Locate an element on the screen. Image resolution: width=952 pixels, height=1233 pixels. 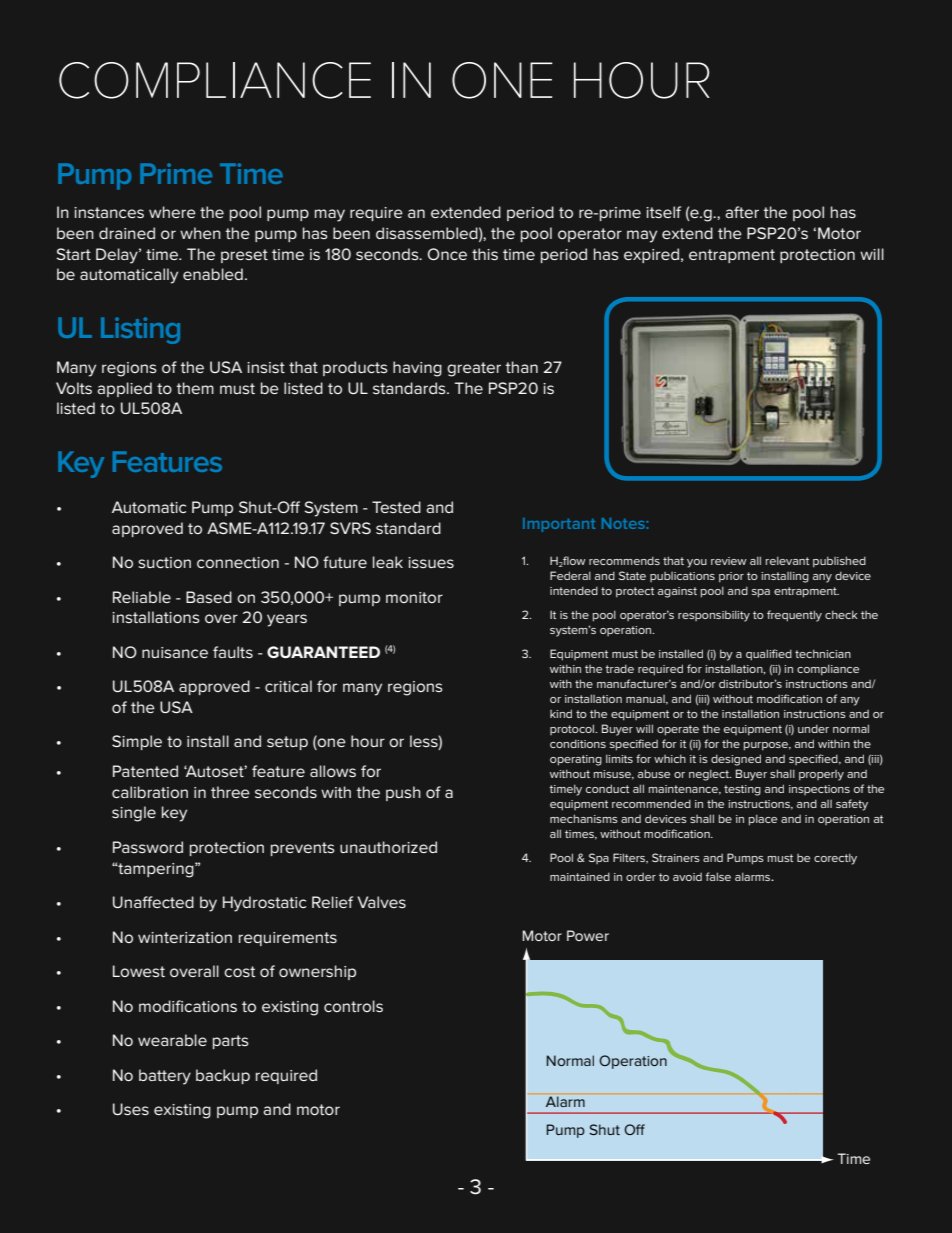
when is located at coordinates (200, 233).
